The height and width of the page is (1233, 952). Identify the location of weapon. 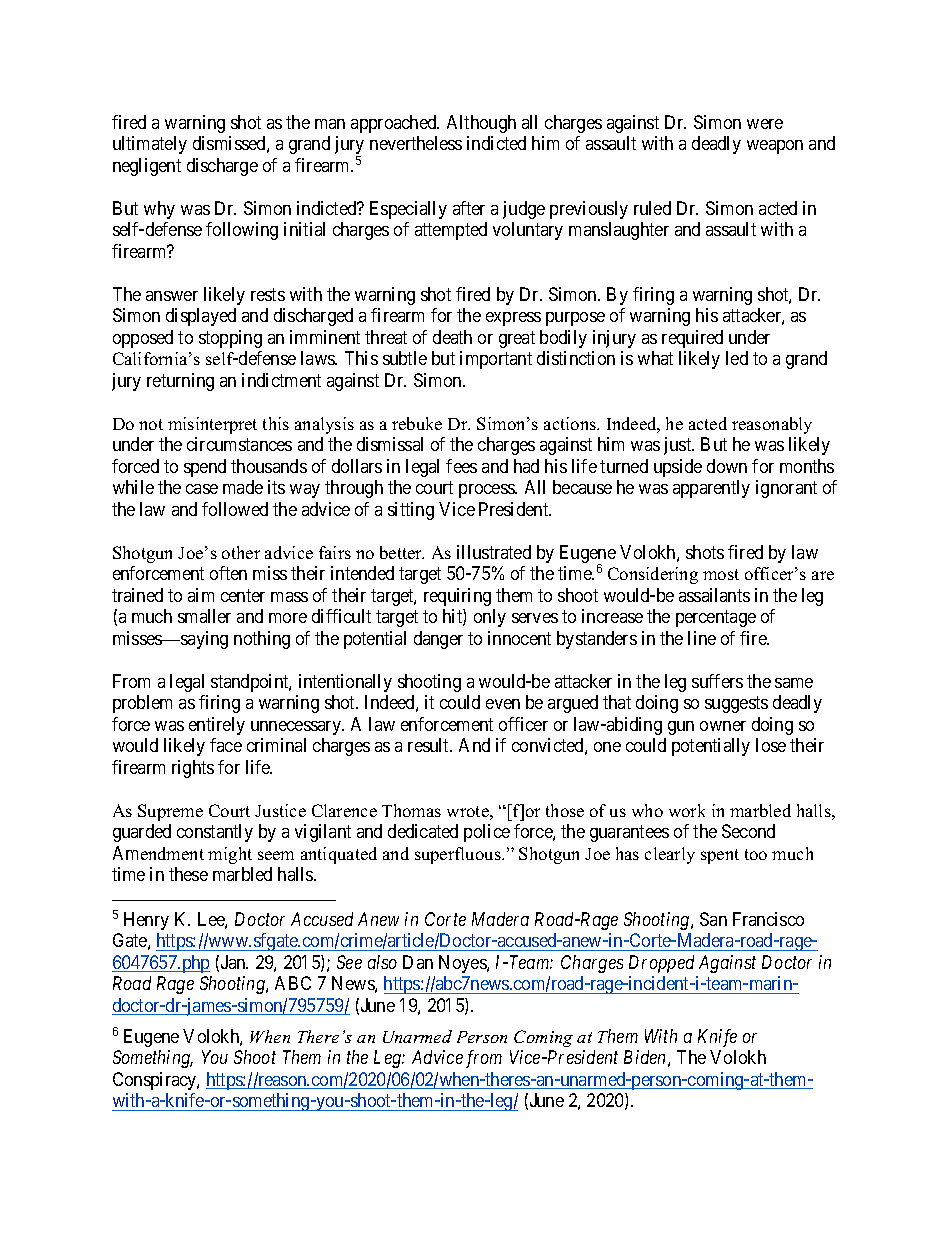
(775, 147).
